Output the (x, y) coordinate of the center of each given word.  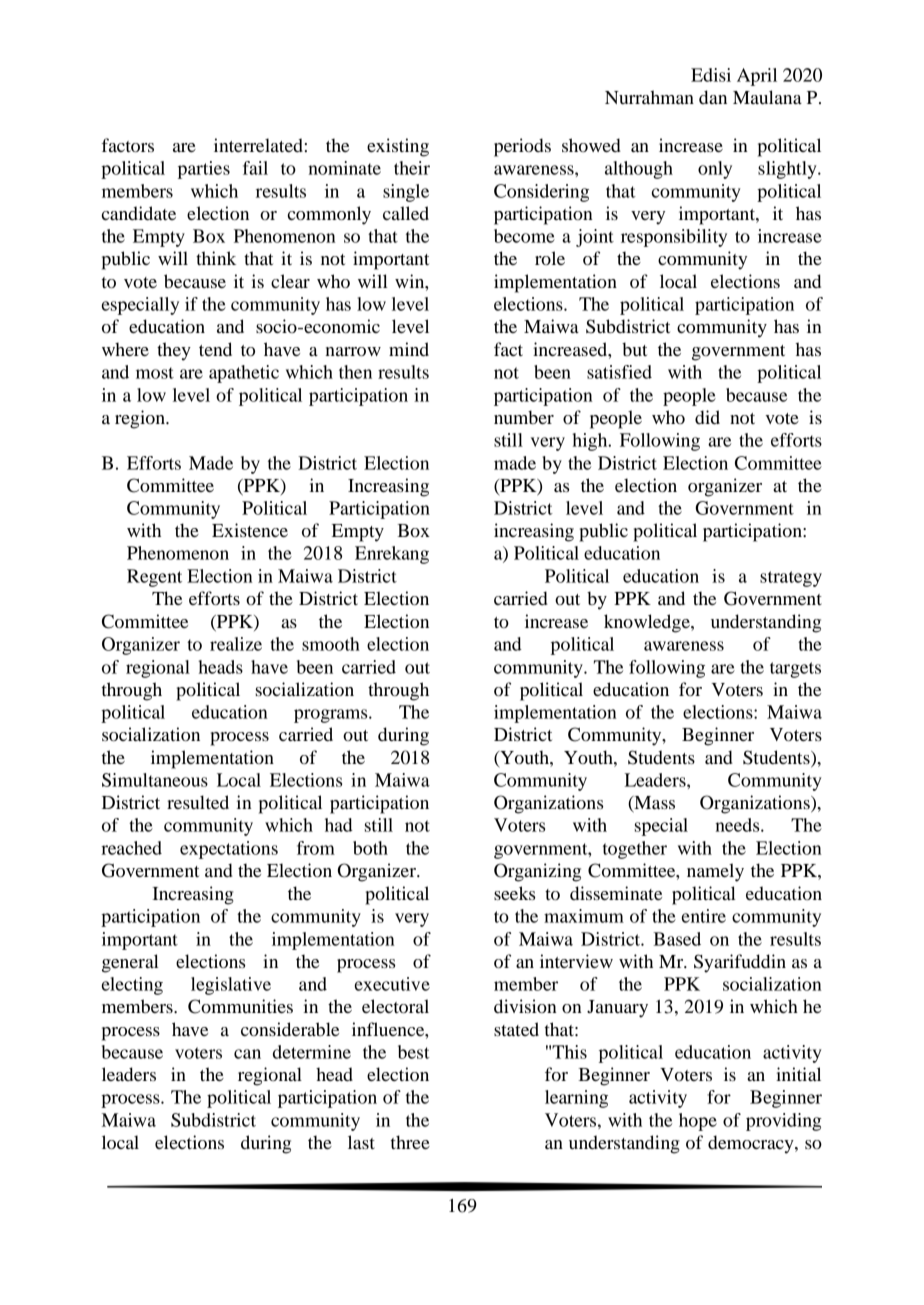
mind (409, 349)
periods (522, 147)
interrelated (258, 145)
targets (795, 670)
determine (312, 1052)
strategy (791, 579)
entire (704, 916)
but (634, 349)
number (524, 417)
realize (236, 644)
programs (332, 716)
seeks (514, 893)
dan (713, 97)
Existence (250, 530)
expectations (229, 850)
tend (215, 349)
